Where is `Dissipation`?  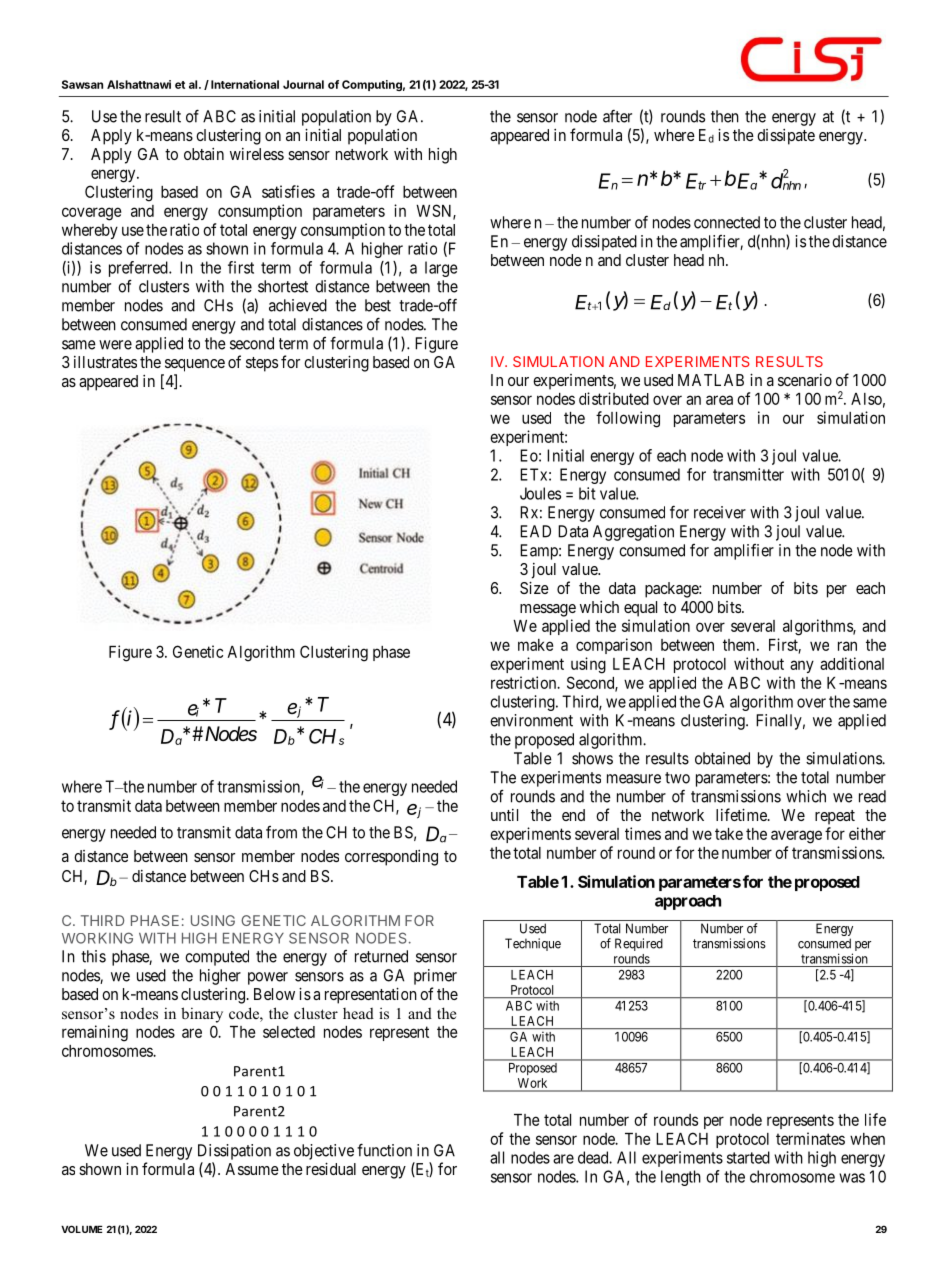 Dissipation is located at coordinates (234, 1152).
